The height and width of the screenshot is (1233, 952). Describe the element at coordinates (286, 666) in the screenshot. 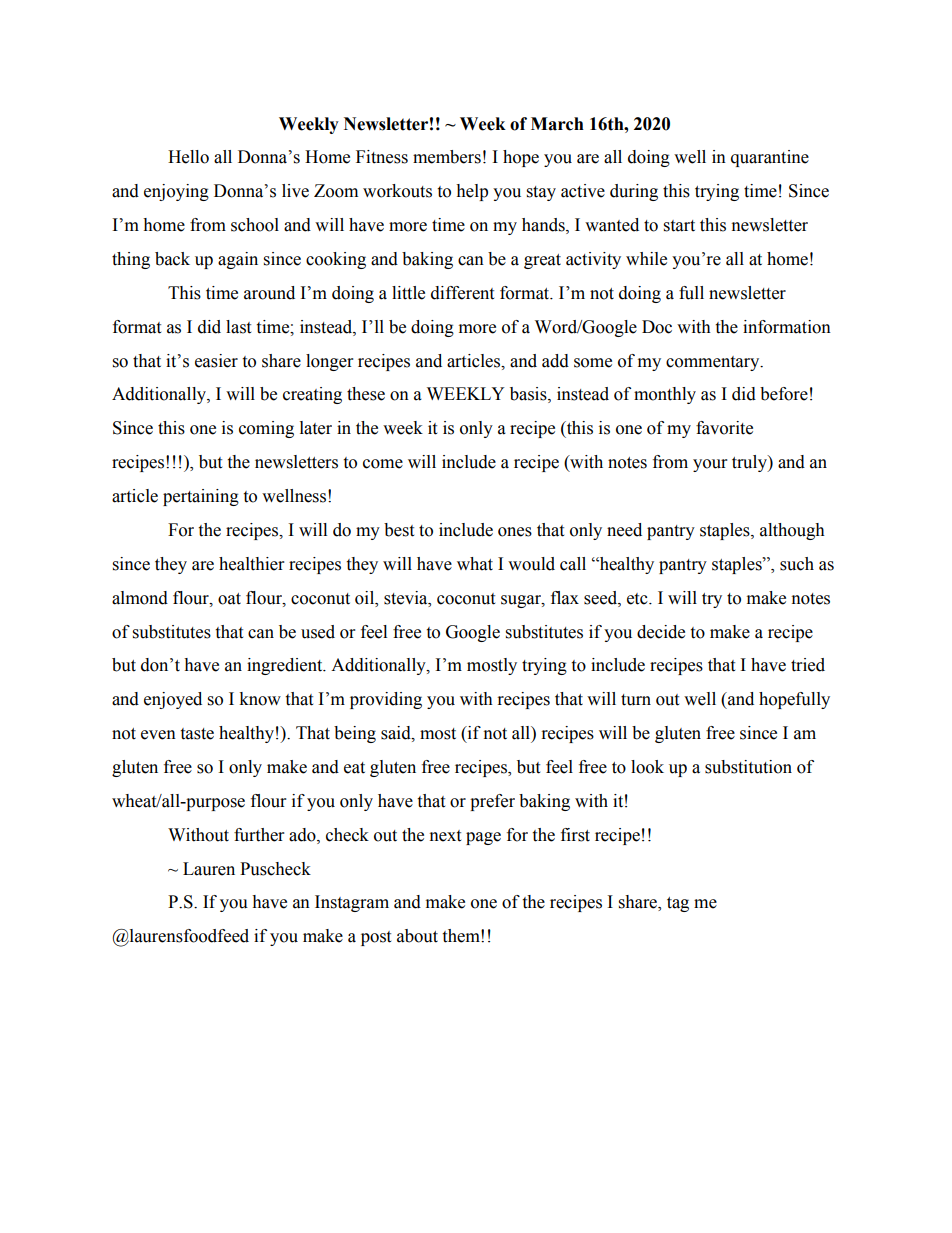

I see `ingredient` at that location.
